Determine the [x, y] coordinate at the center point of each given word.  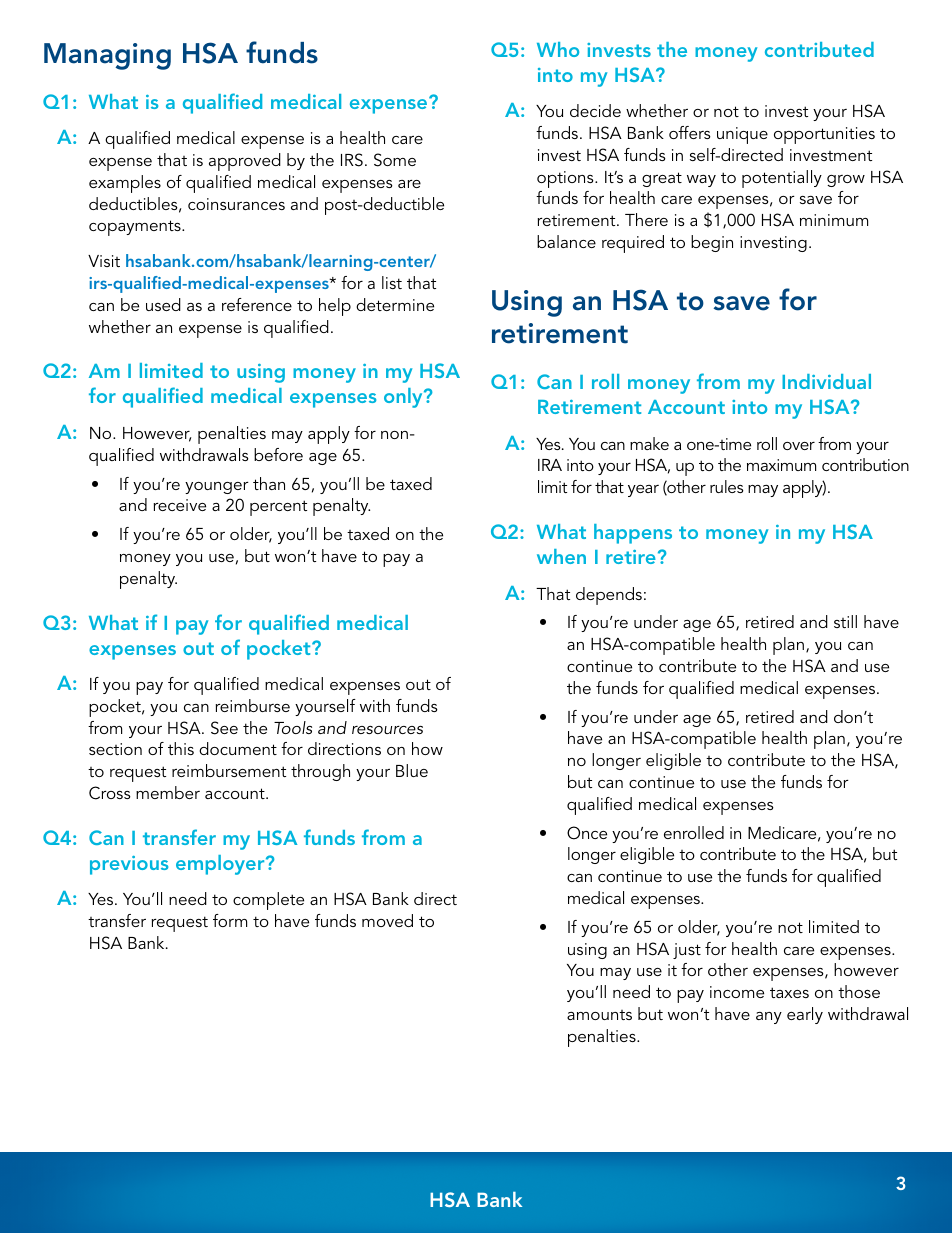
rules [727, 486]
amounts [599, 1015]
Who [558, 49]
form [230, 920]
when [561, 556]
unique [742, 135]
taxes [789, 992]
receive [180, 505]
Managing [107, 56]
